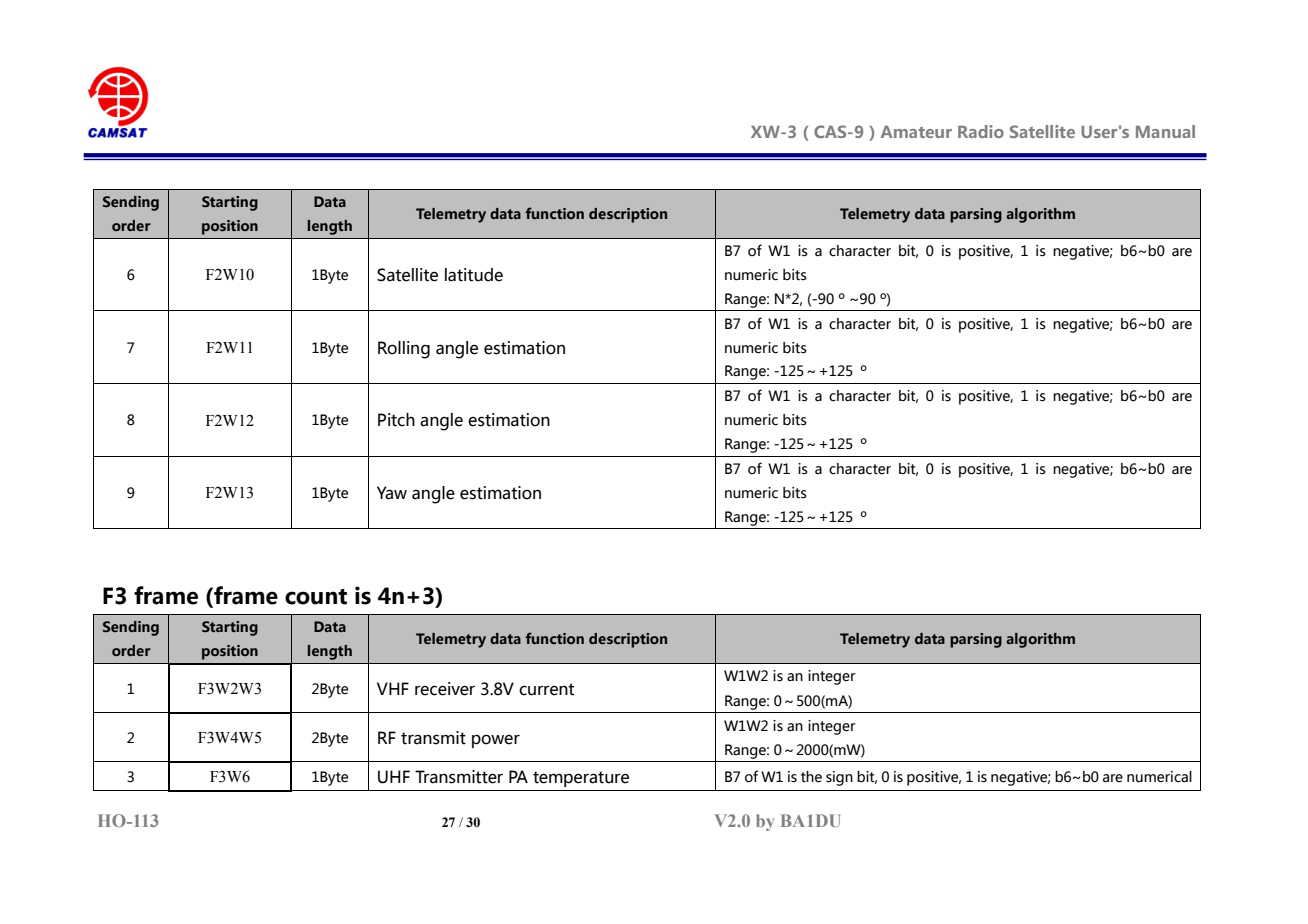  What do you see at coordinates (839, 778) in the document?
I see `sign` at bounding box center [839, 778].
